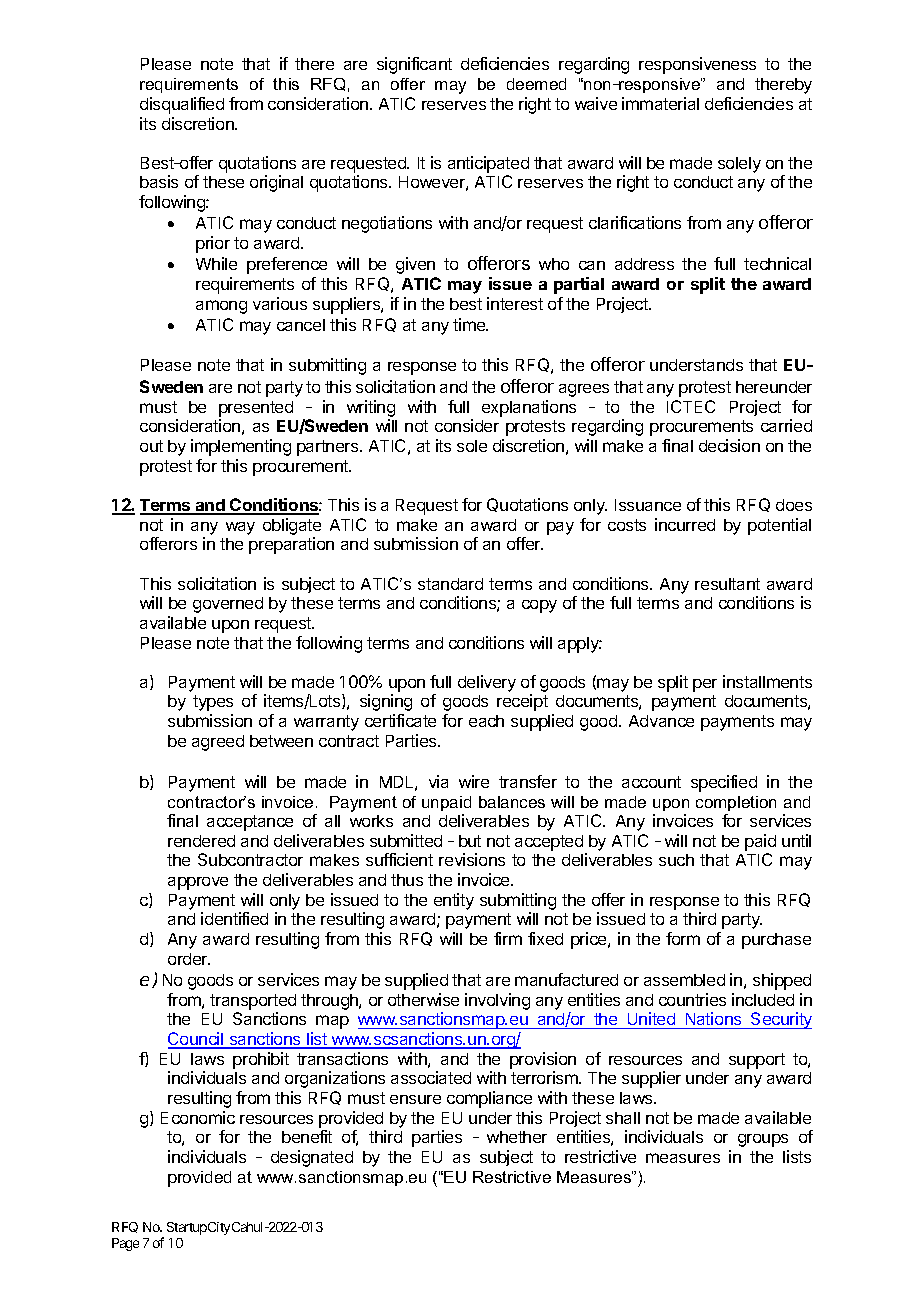 The height and width of the screenshot is (1307, 924). Describe the element at coordinates (705, 685) in the screenshot. I see `per` at that location.
